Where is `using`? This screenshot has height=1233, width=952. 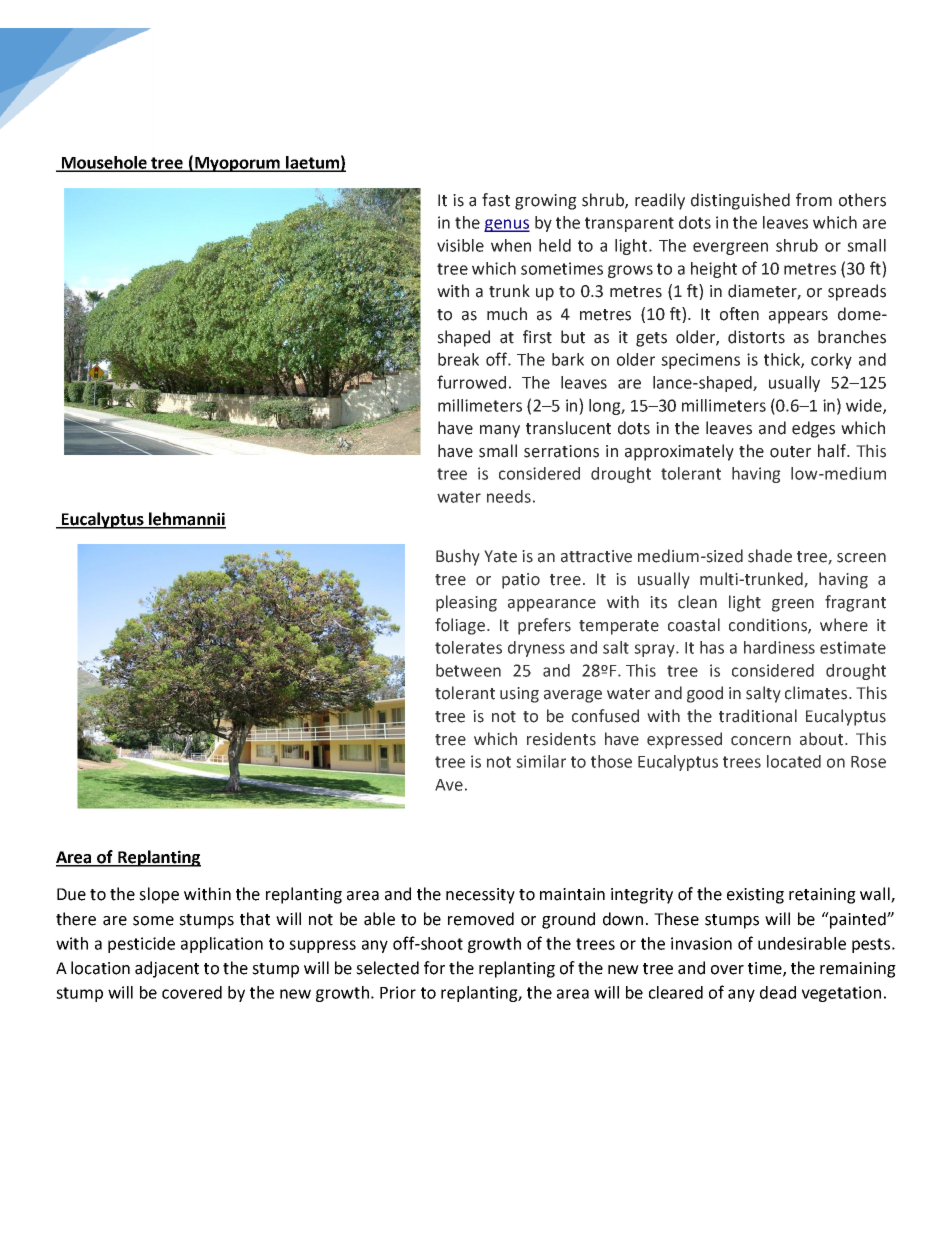
using is located at coordinates (519, 695).
